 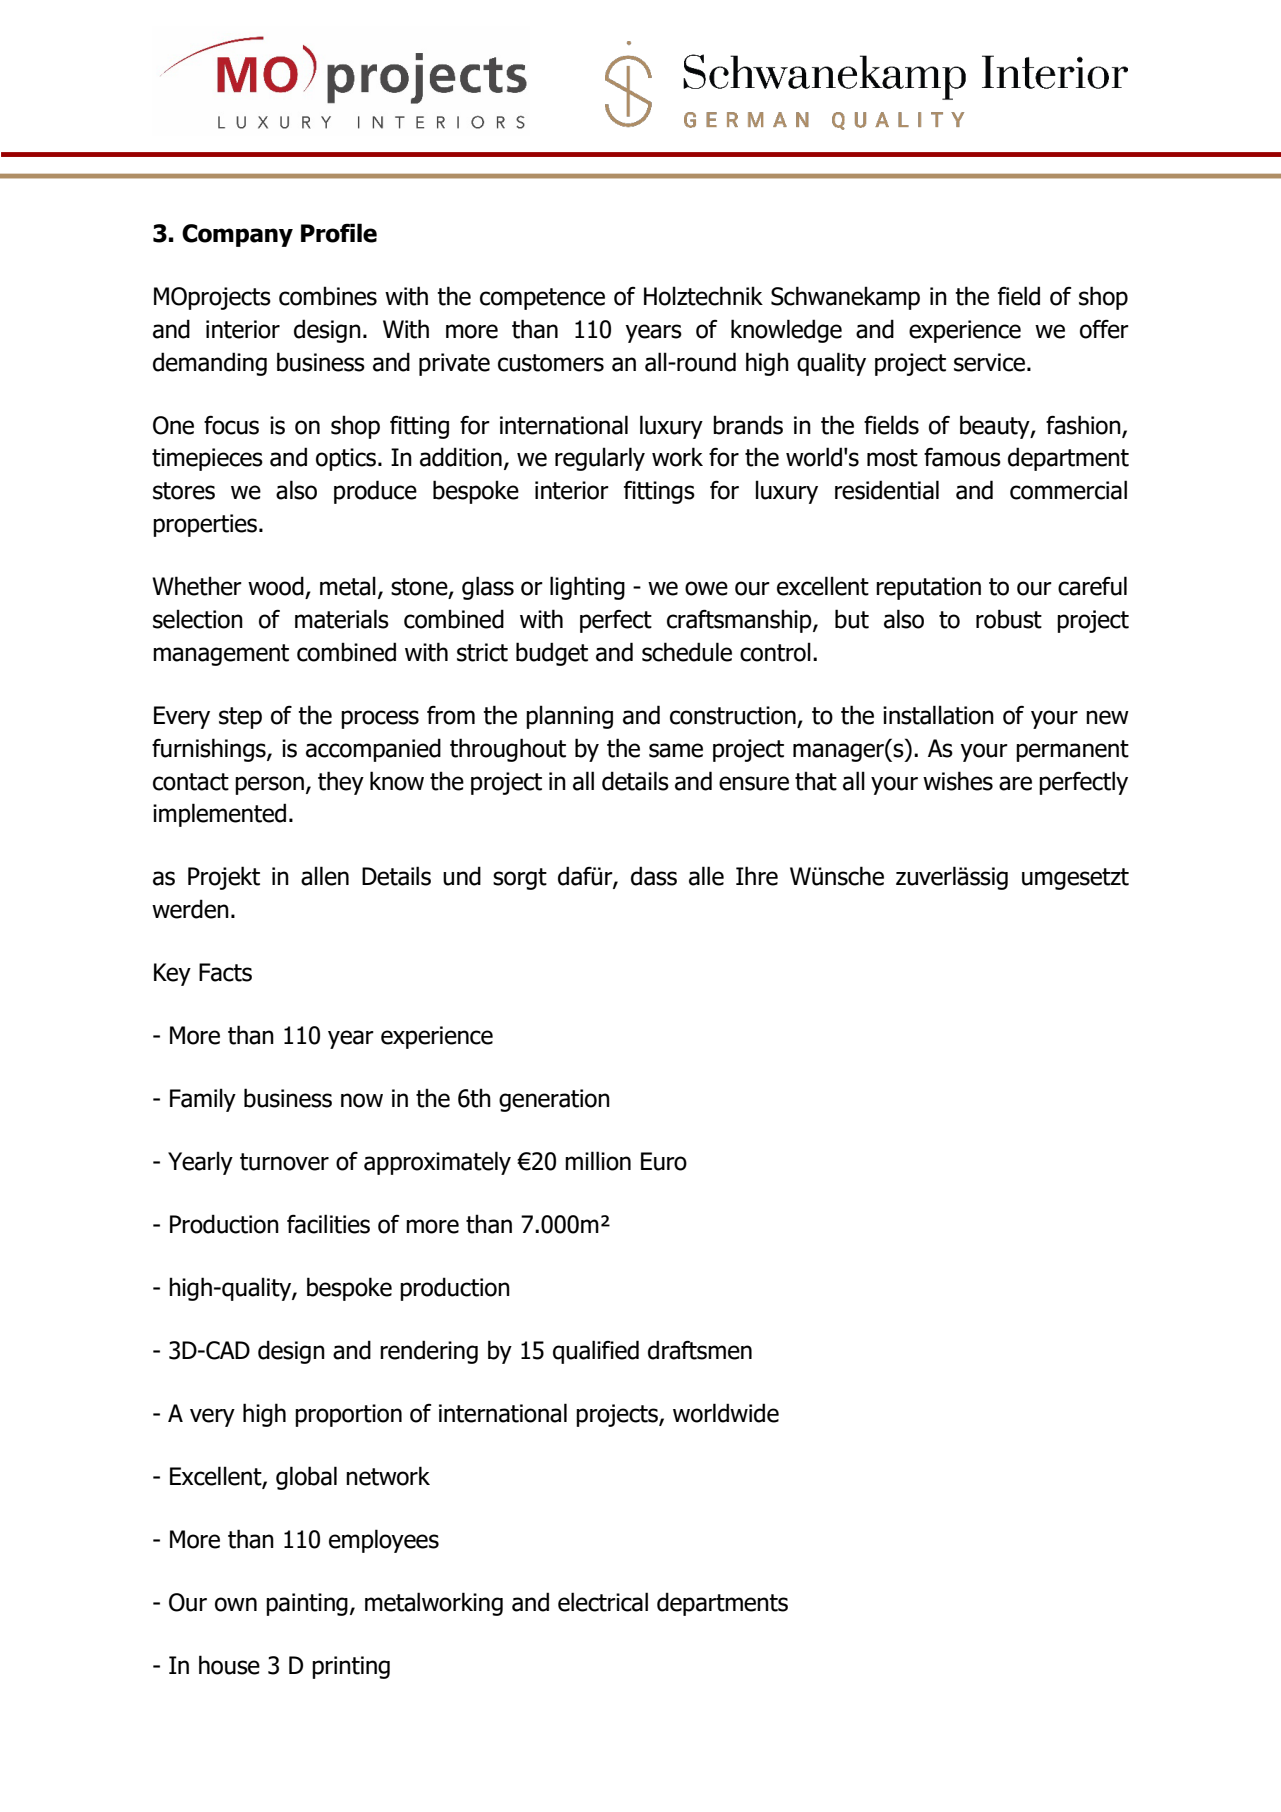 I want to click on combines, so click(x=328, y=296).
